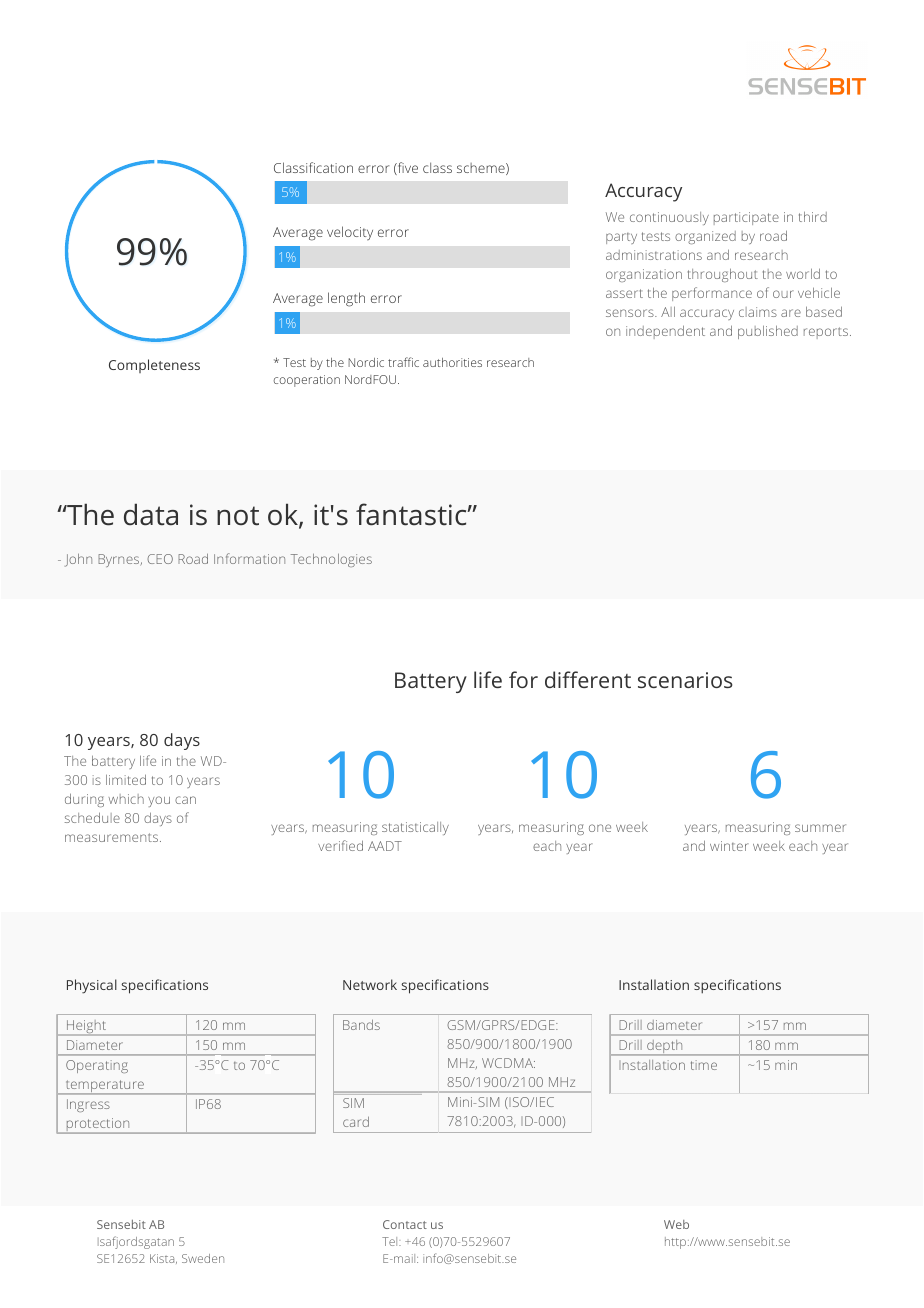 The height and width of the screenshot is (1308, 924). Describe the element at coordinates (746, 218) in the screenshot. I see `participate` at that location.
